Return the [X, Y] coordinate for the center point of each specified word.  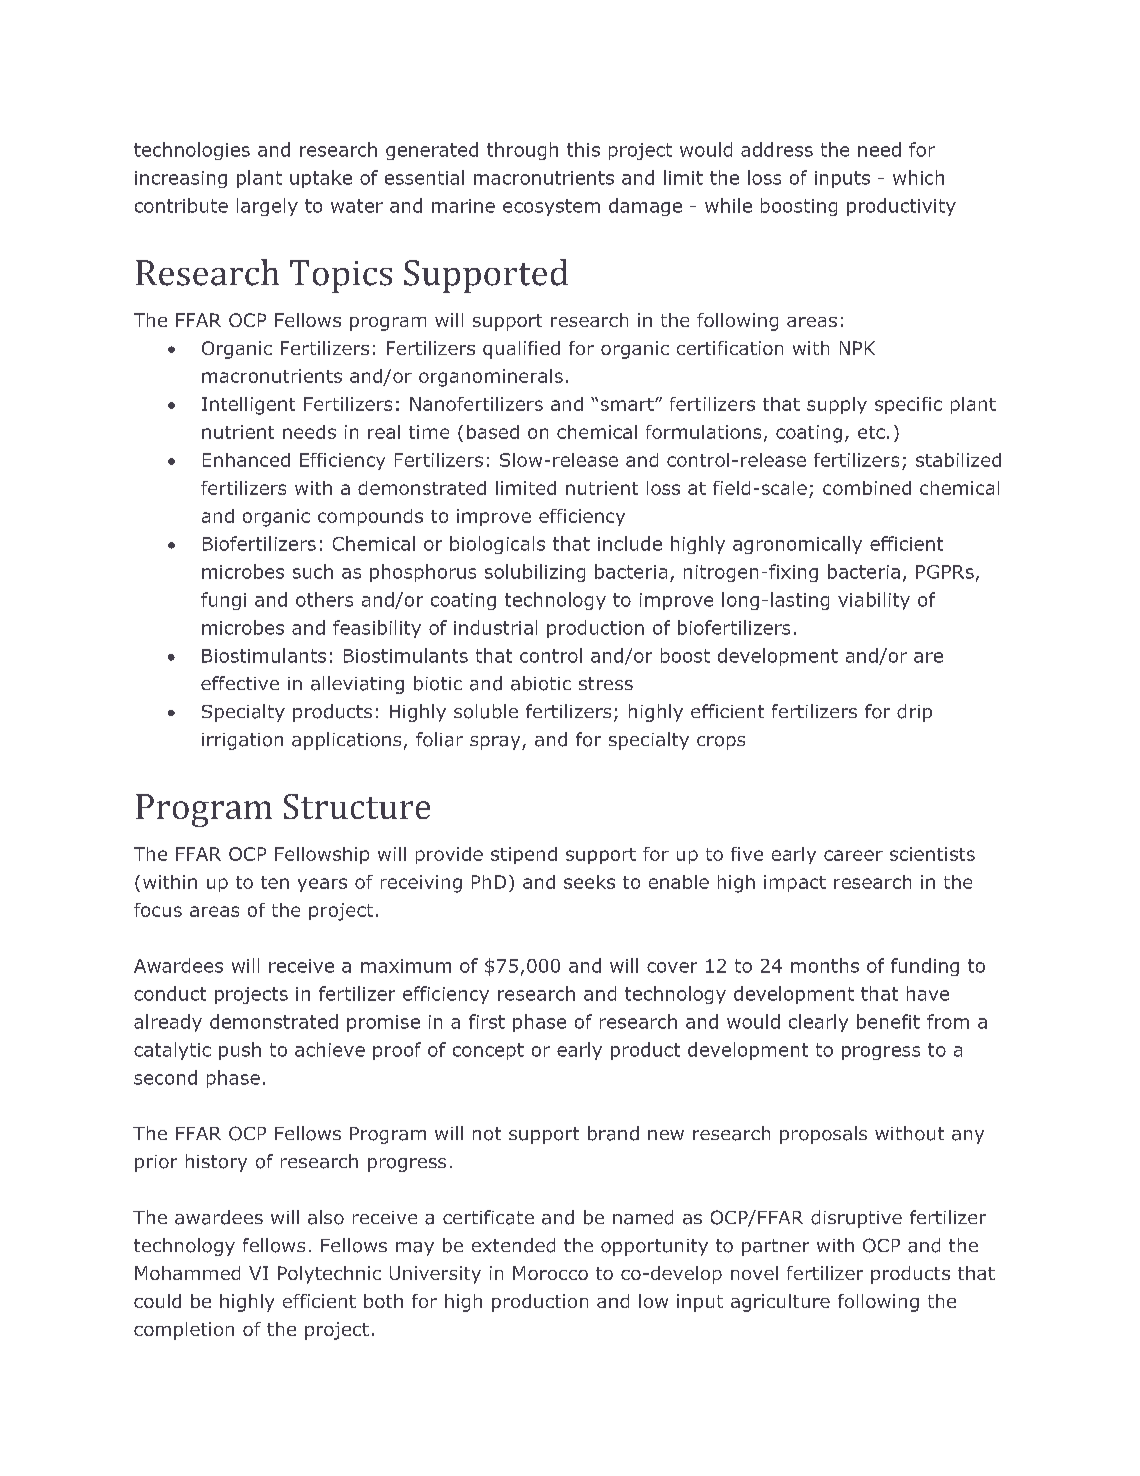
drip [914, 713]
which [918, 177]
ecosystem [551, 207]
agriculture [780, 1303]
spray [496, 743]
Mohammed [187, 1273]
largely [267, 207]
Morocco [550, 1273]
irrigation [242, 741]
